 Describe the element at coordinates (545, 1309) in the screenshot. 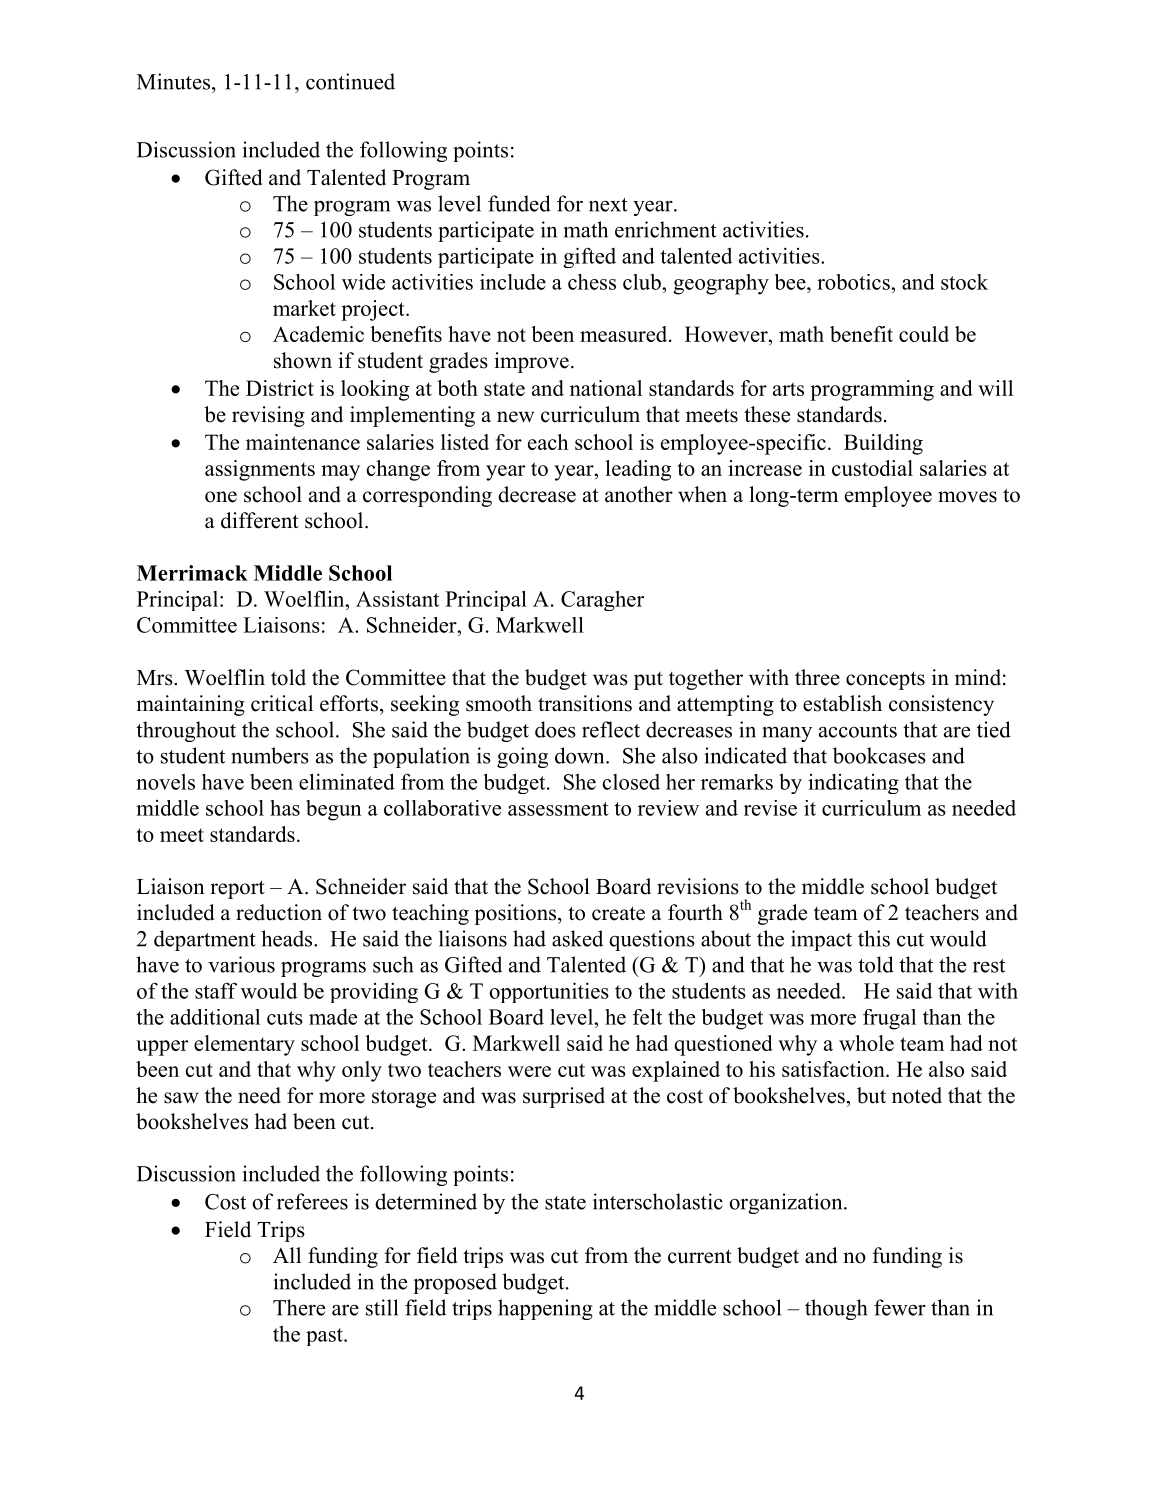

I see `happening` at that location.
